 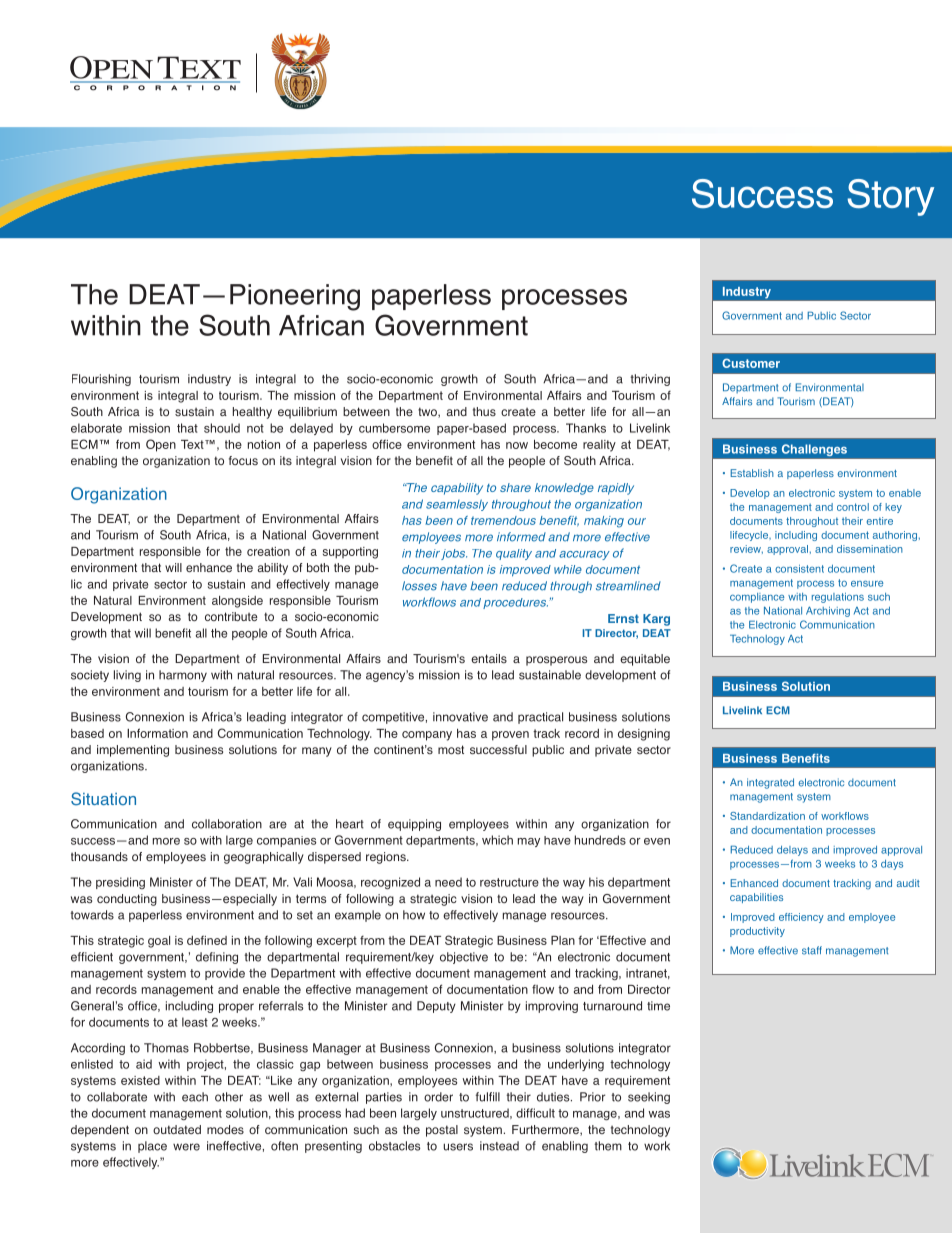 I want to click on control, so click(x=853, y=507).
